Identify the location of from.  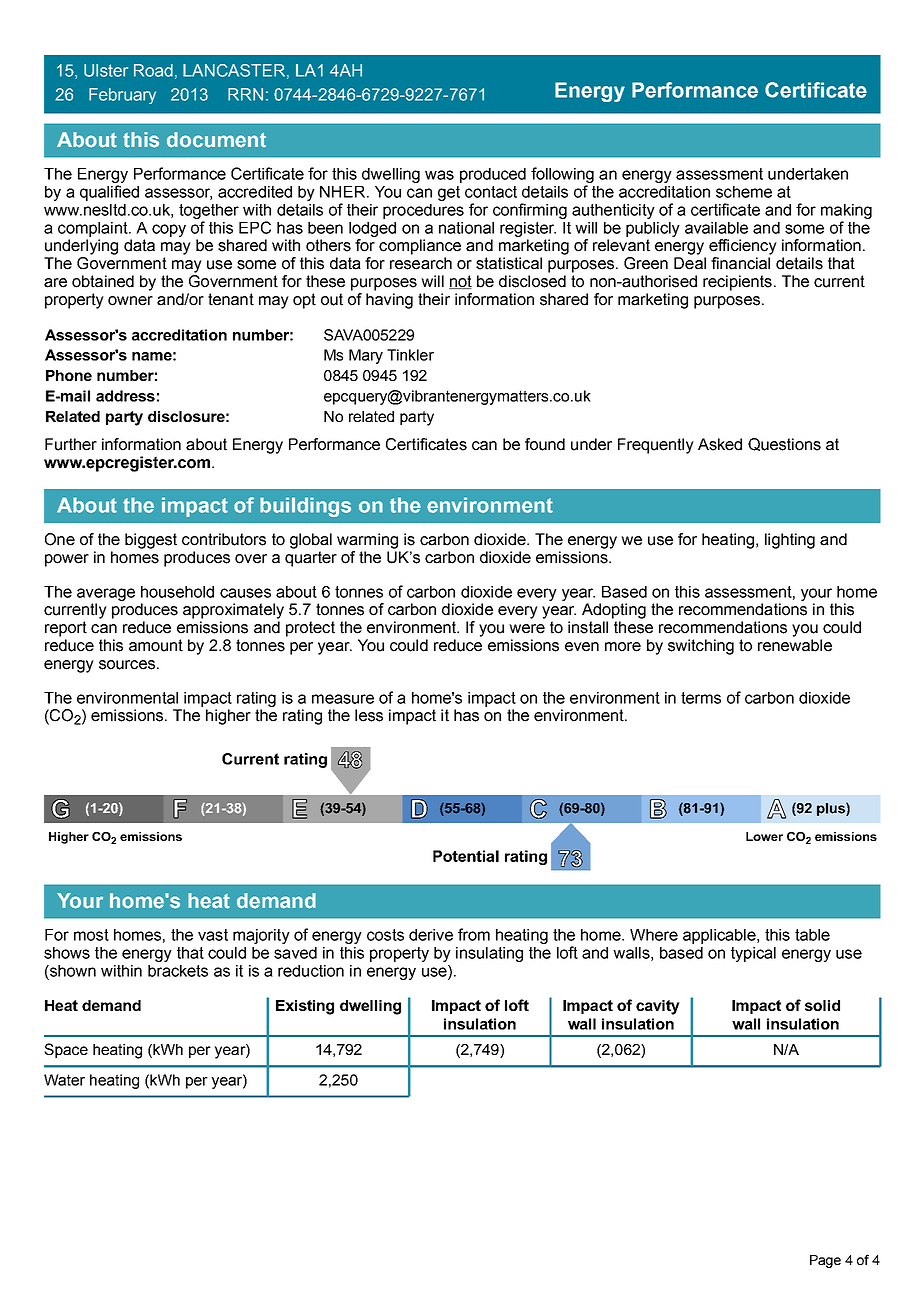
(474, 934).
